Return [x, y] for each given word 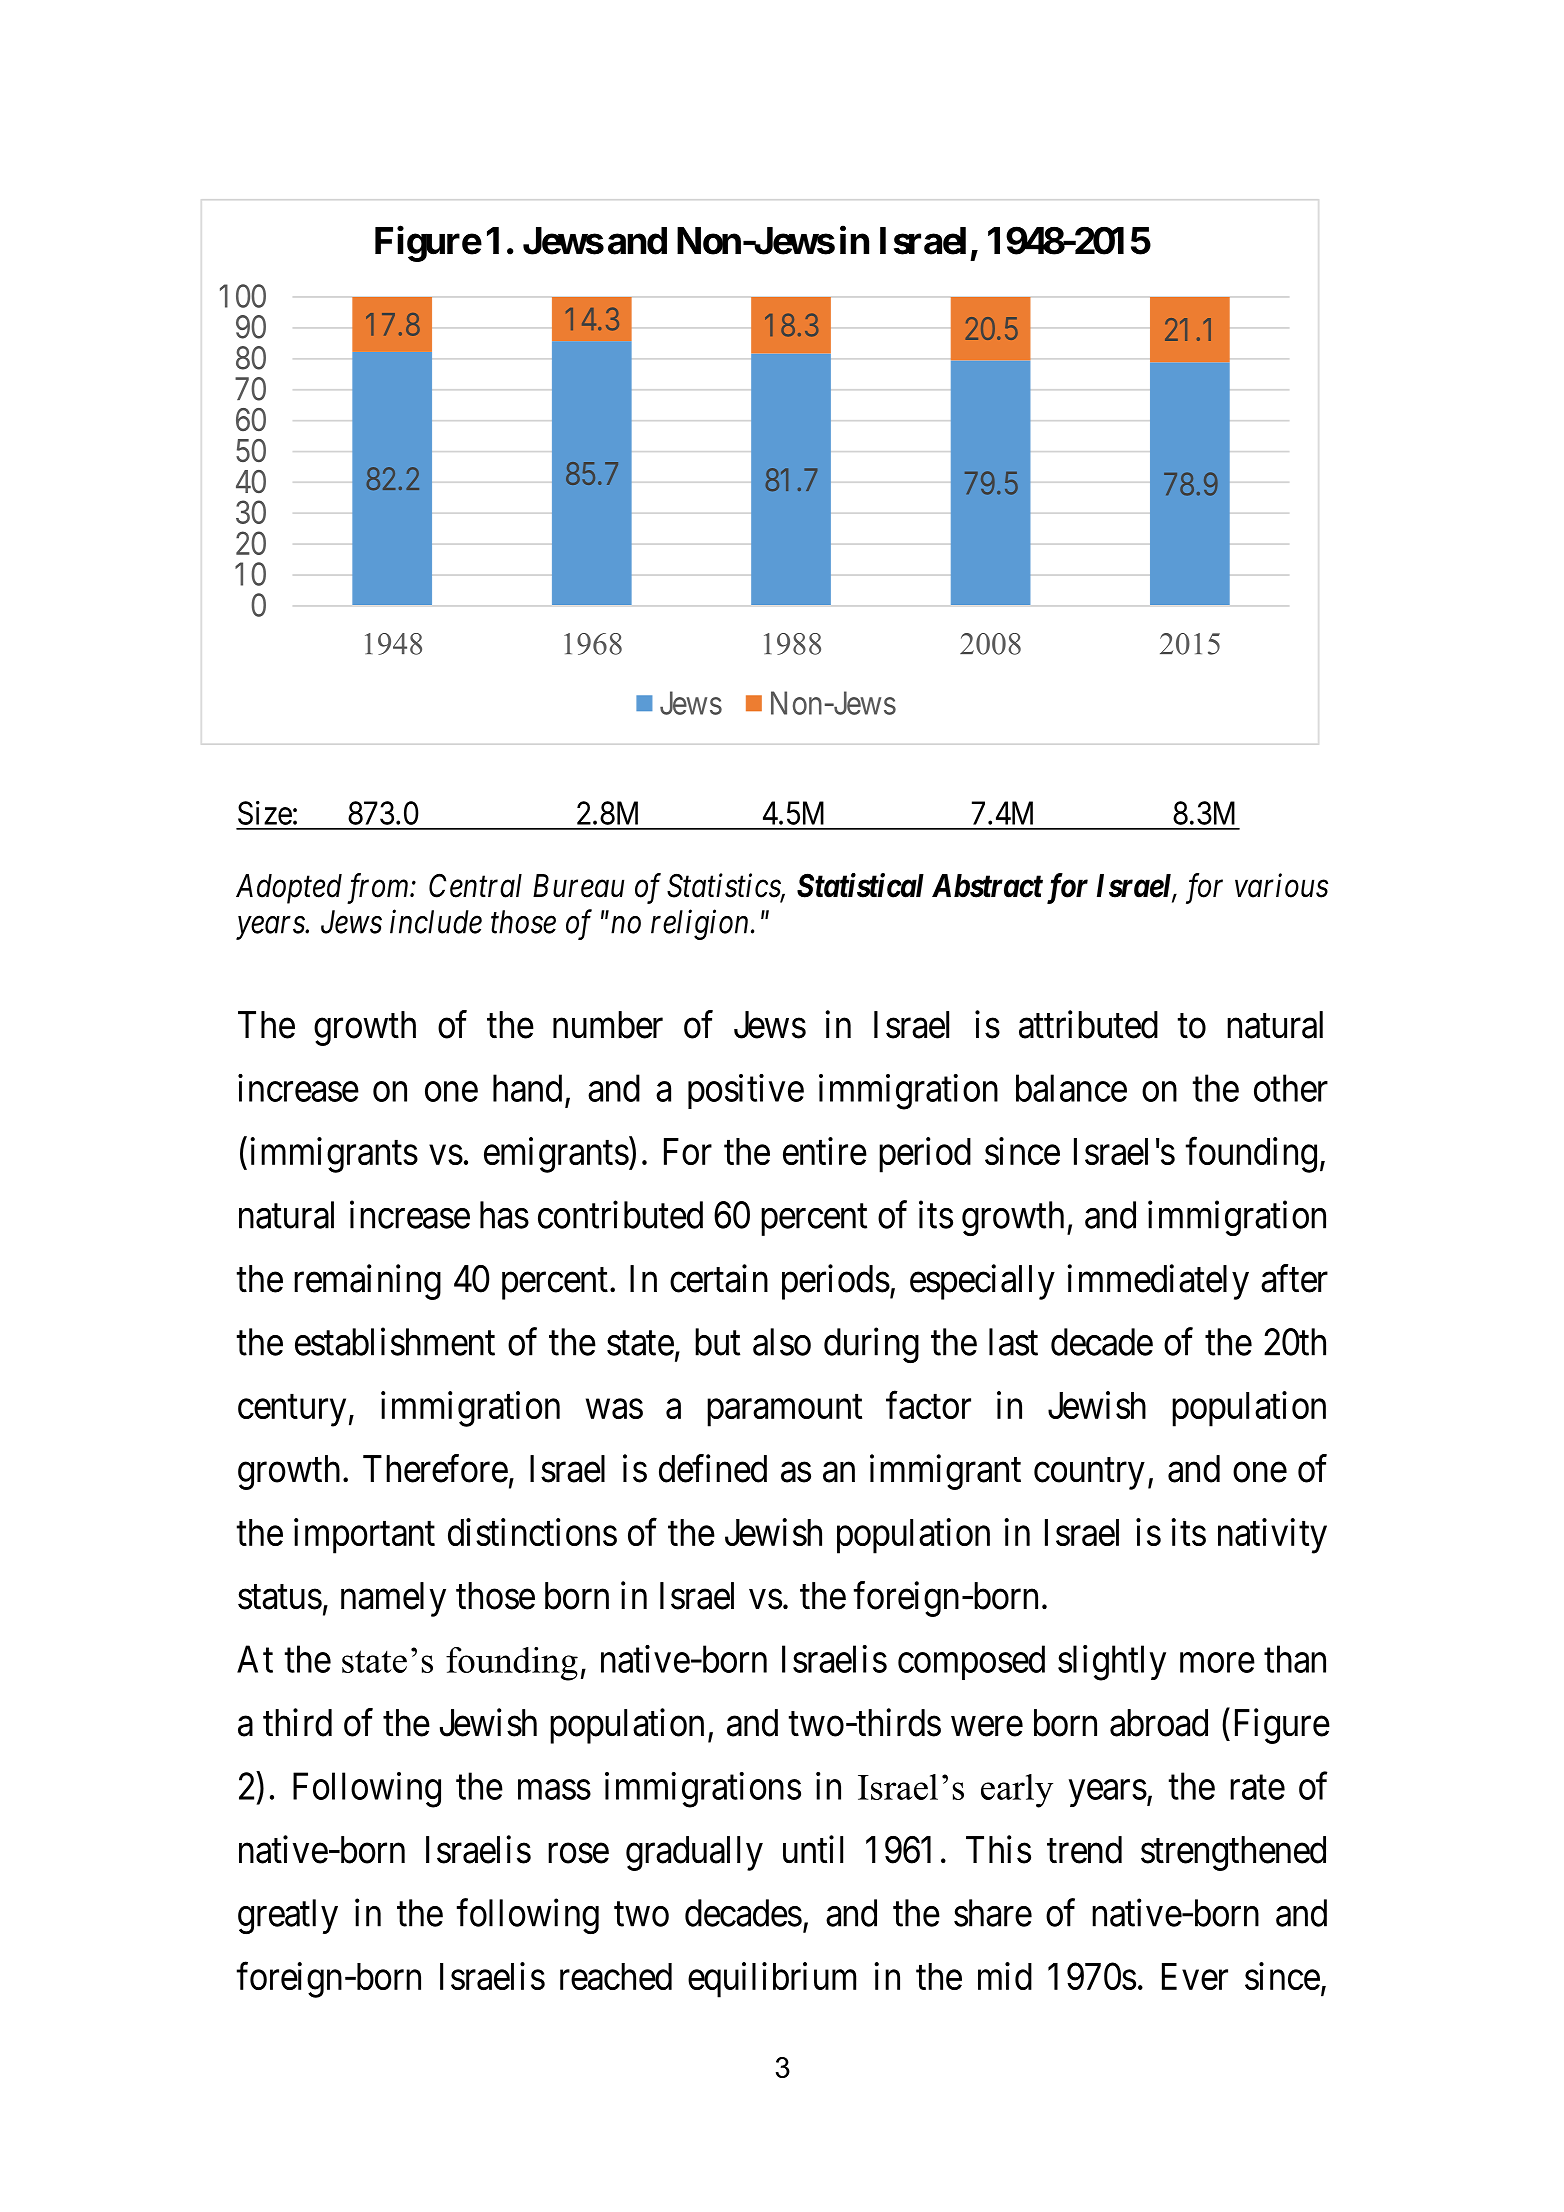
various [1281, 886]
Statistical [860, 885]
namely [393, 1599]
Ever [1195, 1976]
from [379, 888]
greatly [288, 1916]
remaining [367, 1282]
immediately [1158, 1282]
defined [713, 1468]
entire [825, 1151]
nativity [1272, 1536]
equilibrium [772, 1980]
